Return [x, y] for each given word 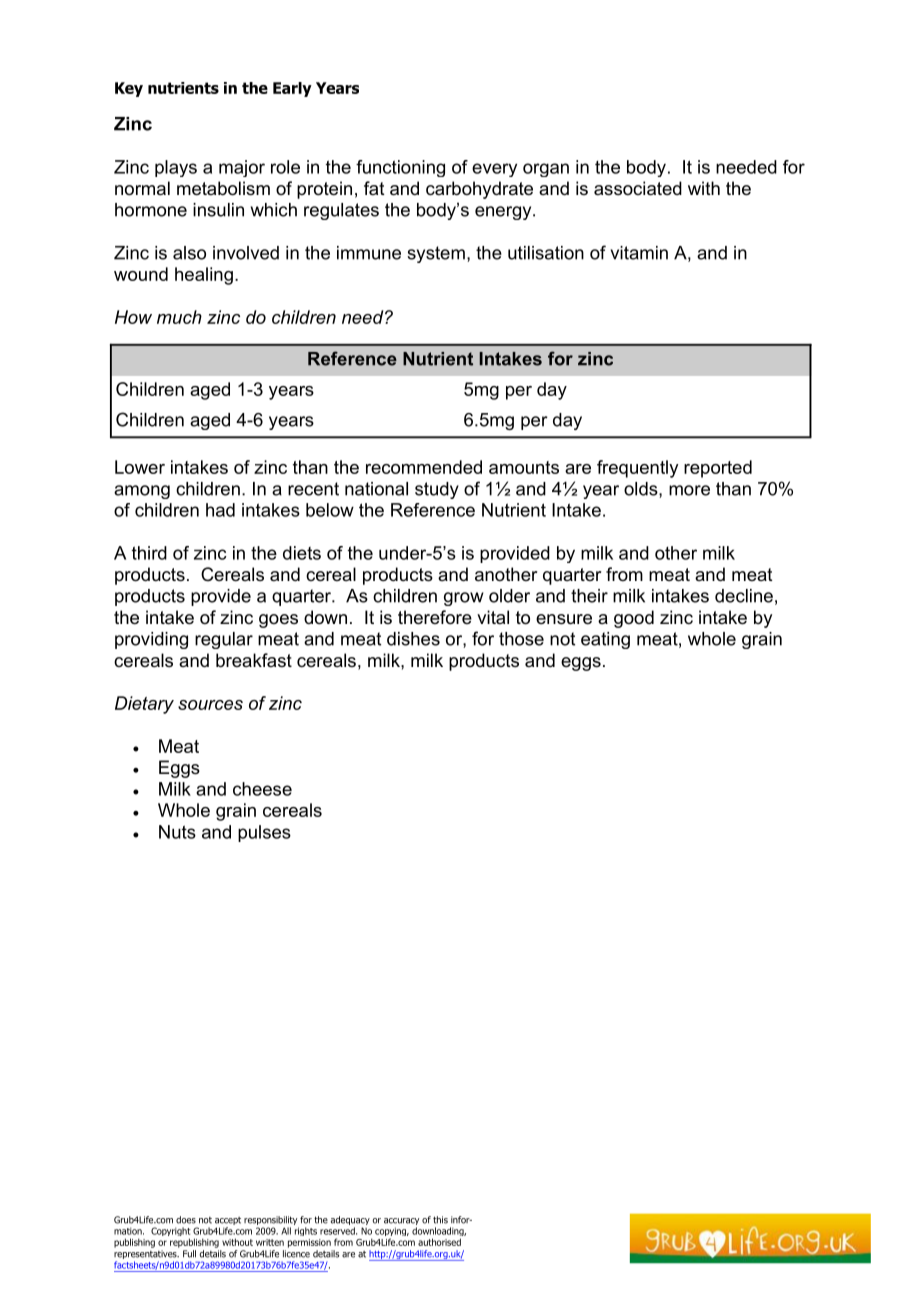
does [186, 1220]
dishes [413, 639]
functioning [400, 168]
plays [176, 168]
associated [638, 188]
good [634, 619]
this [440, 1220]
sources [210, 705]
